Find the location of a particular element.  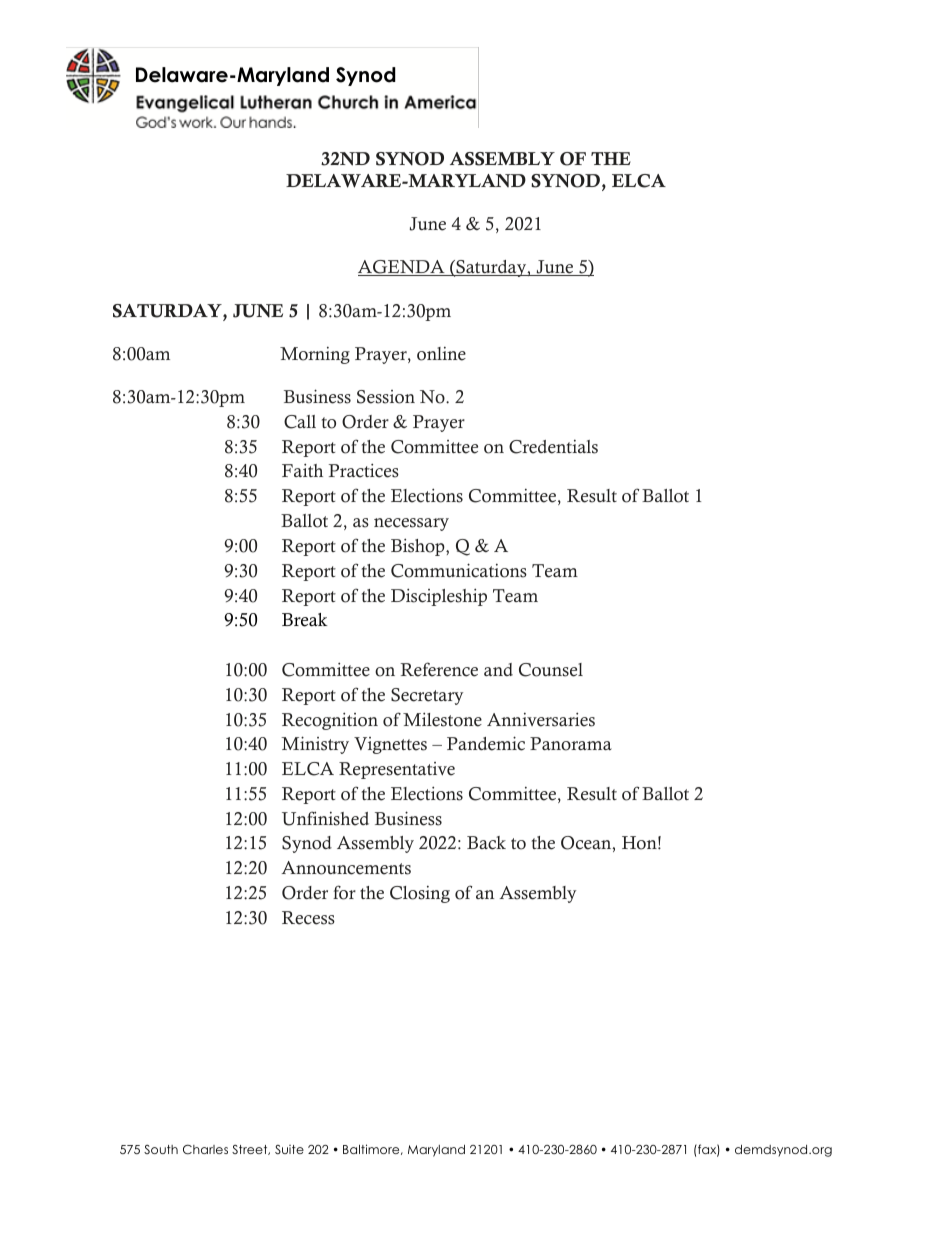

Anniversaries is located at coordinates (541, 719).
